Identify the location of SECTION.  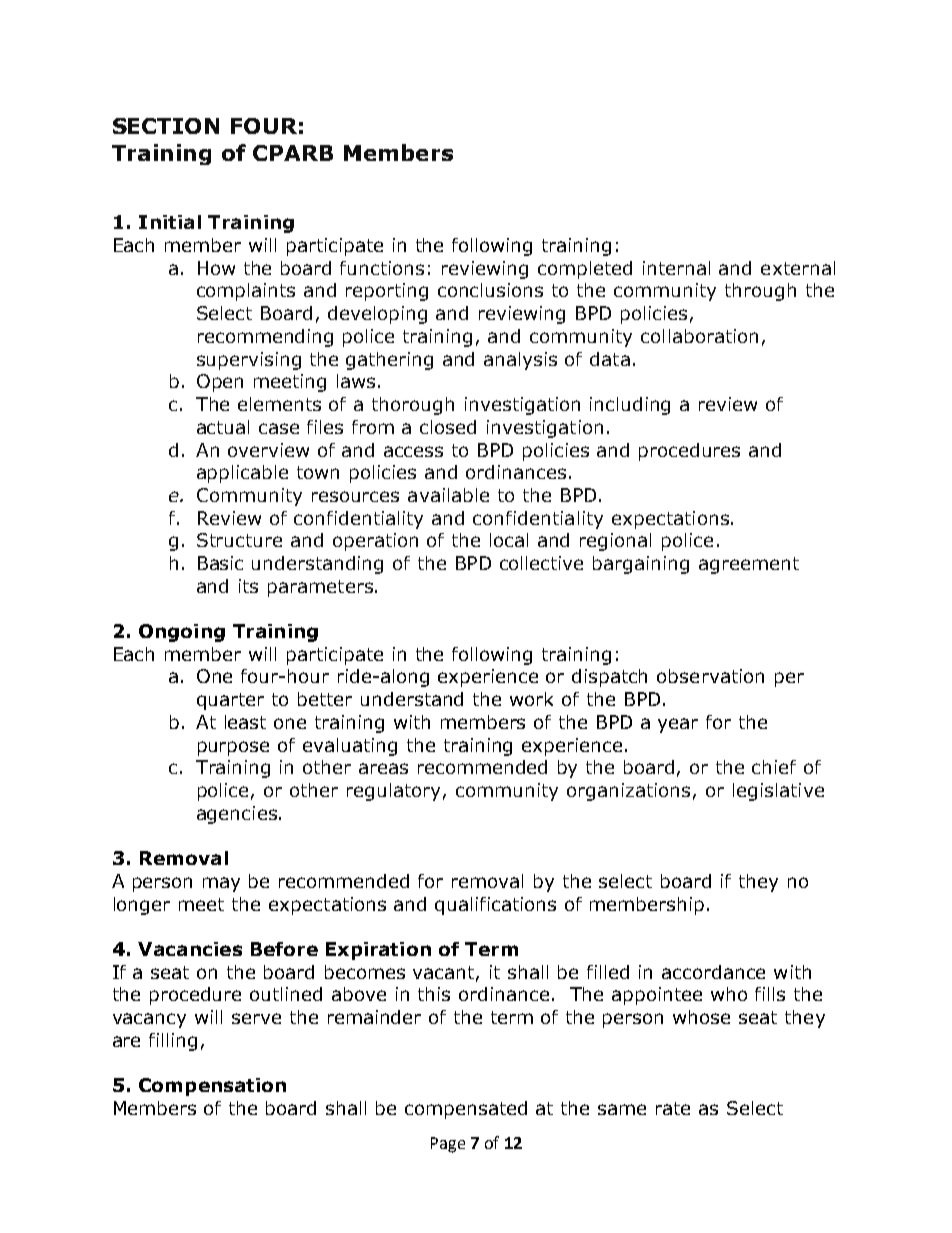
(166, 126).
